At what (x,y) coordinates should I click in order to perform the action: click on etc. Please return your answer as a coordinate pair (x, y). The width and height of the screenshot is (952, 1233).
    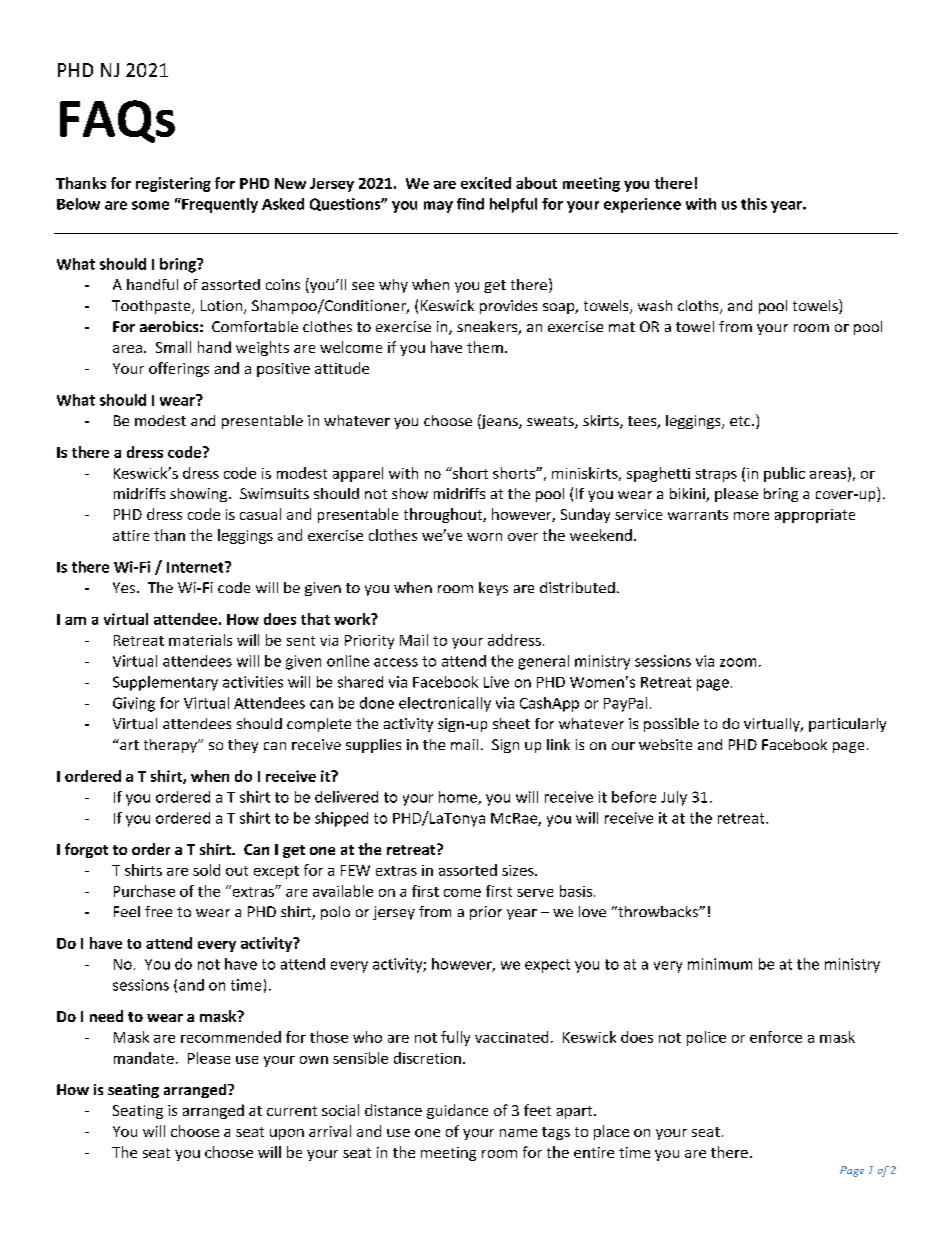
    Looking at the image, I should click on (741, 421).
